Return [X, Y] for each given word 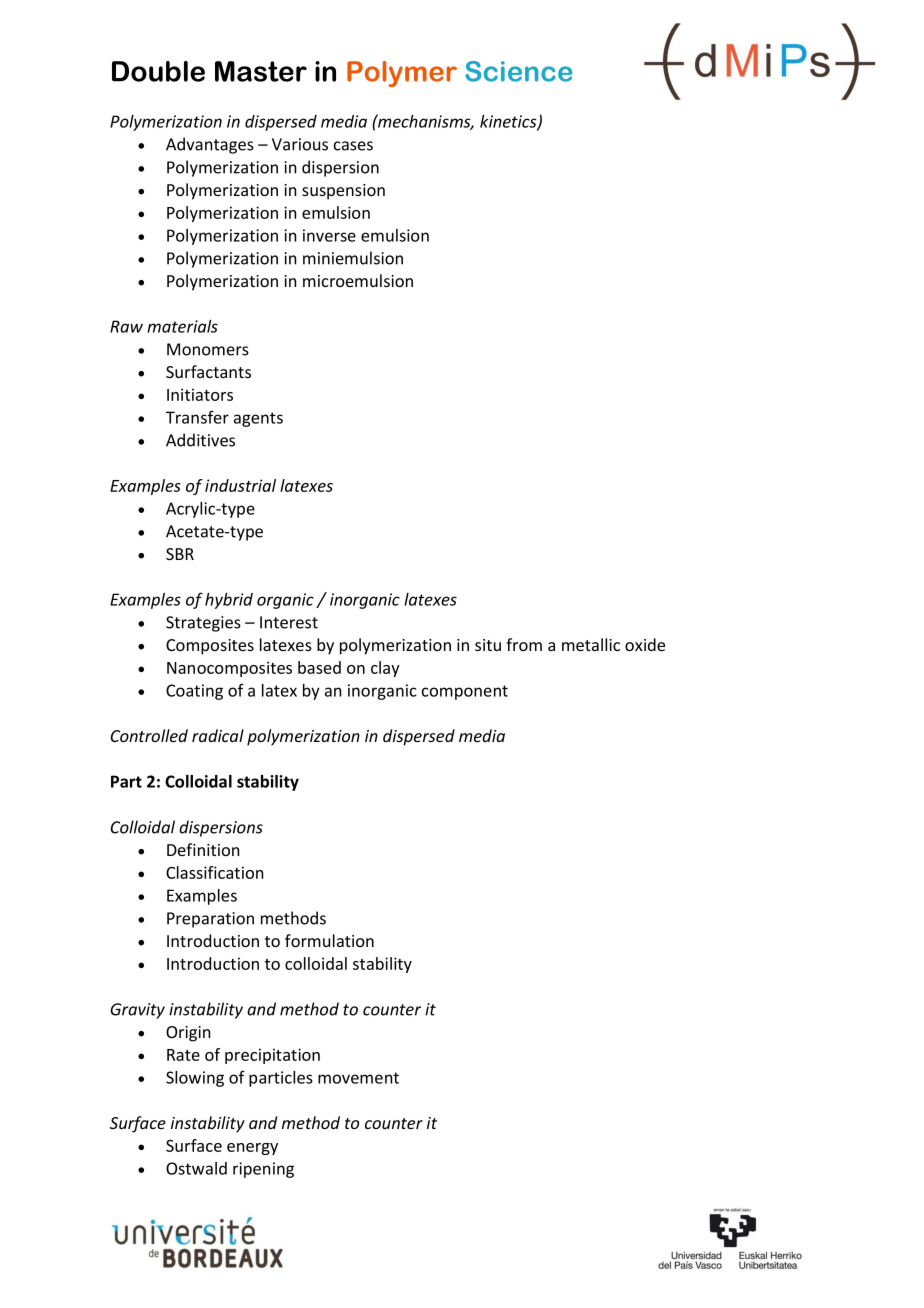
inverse [329, 235]
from [524, 644]
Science [518, 71]
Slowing [195, 1079]
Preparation [210, 920]
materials [182, 326]
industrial [240, 485]
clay [385, 669]
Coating [194, 692]
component [465, 692]
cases [353, 146]
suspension [343, 192]
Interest [289, 622]
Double [158, 71]
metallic [591, 644]
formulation [329, 940]
